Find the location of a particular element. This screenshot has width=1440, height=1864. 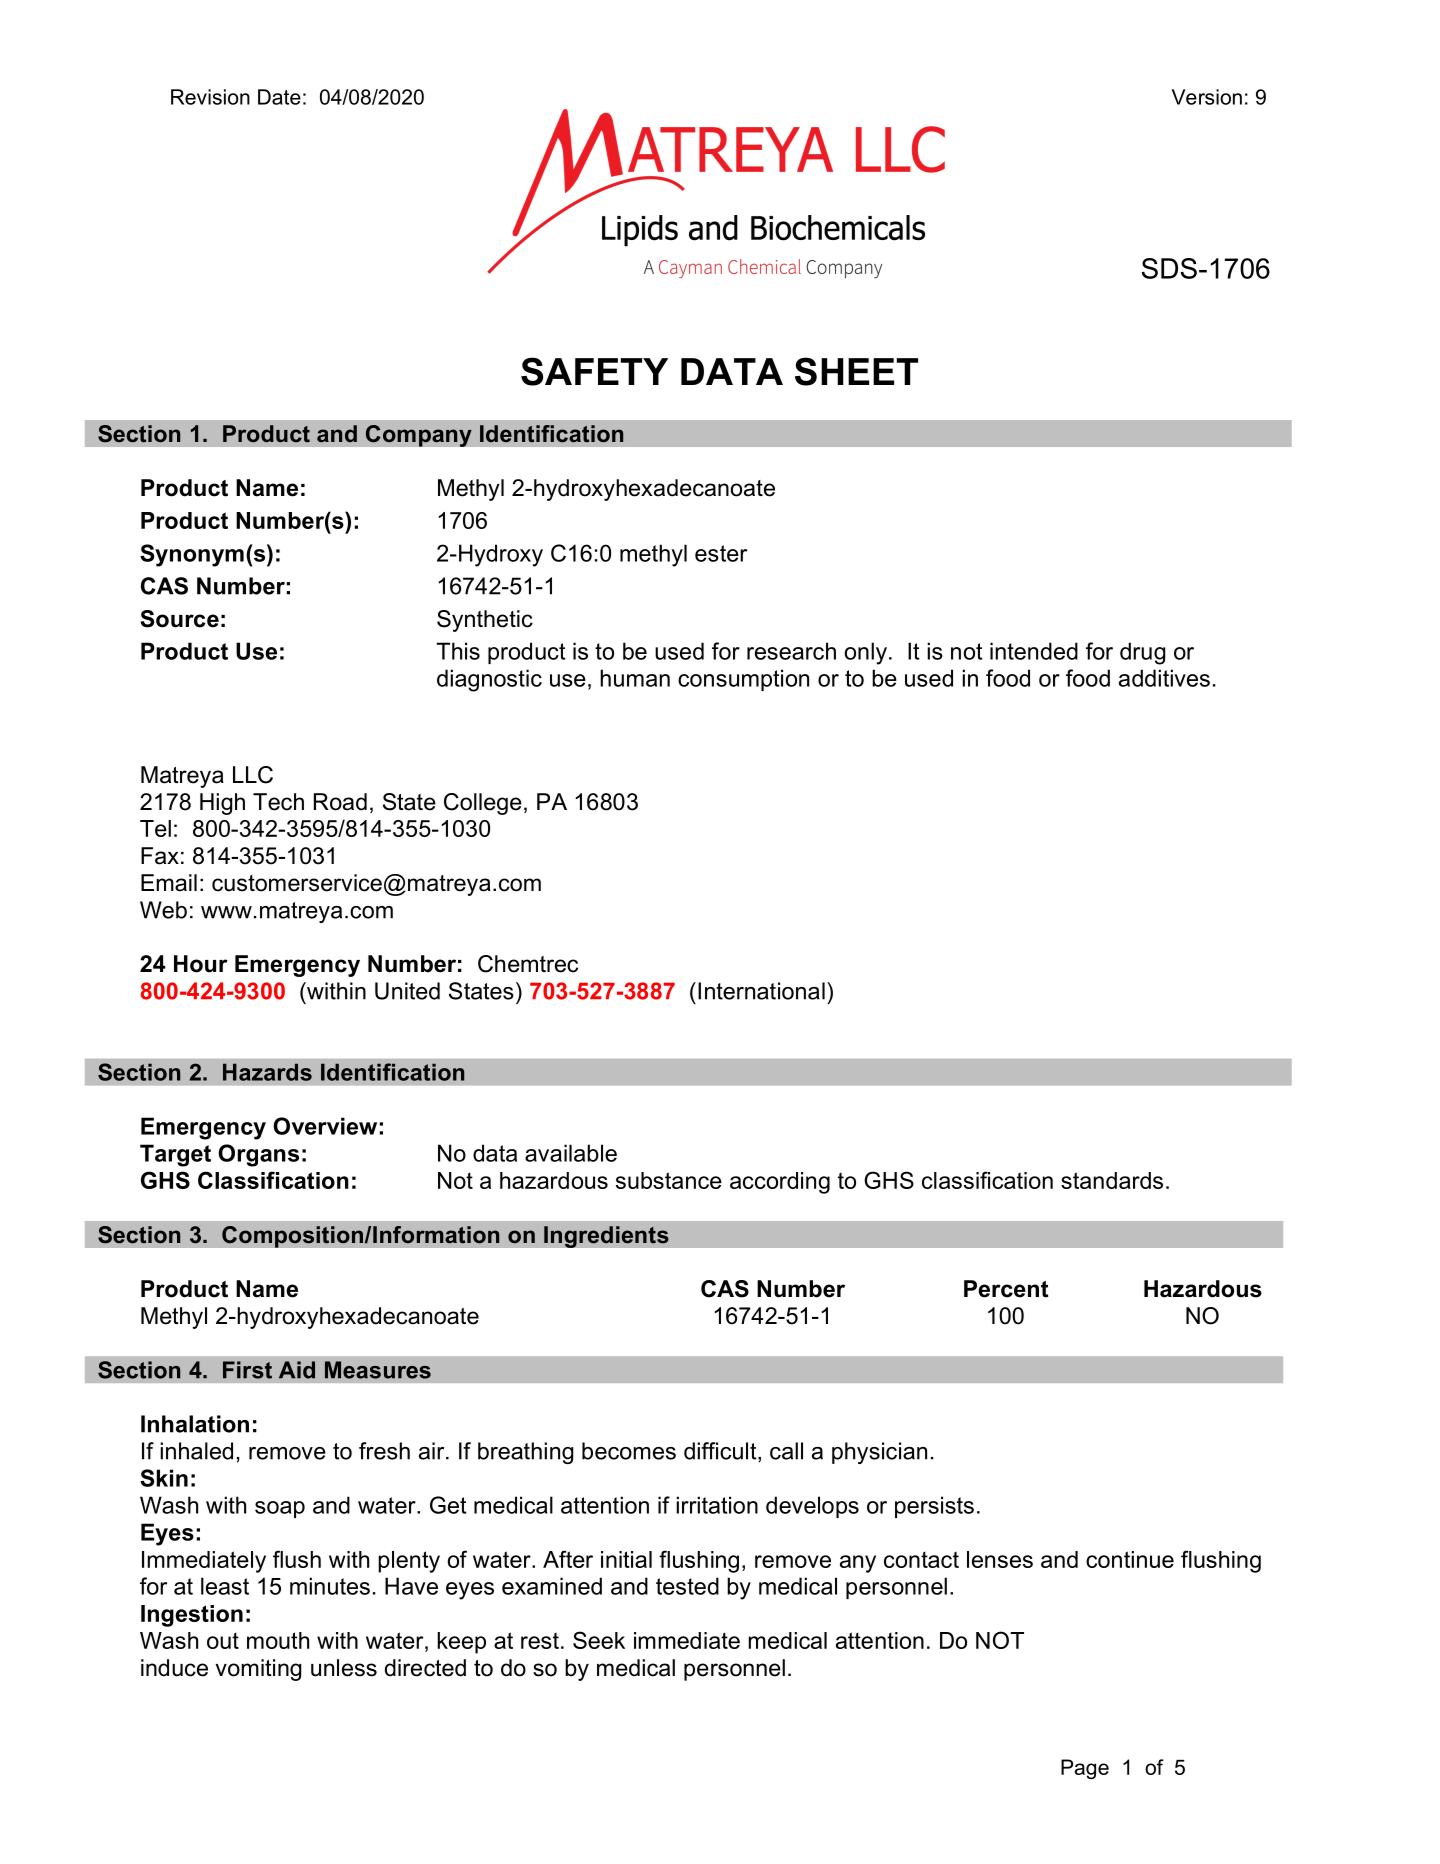

Version is located at coordinates (1207, 97).
